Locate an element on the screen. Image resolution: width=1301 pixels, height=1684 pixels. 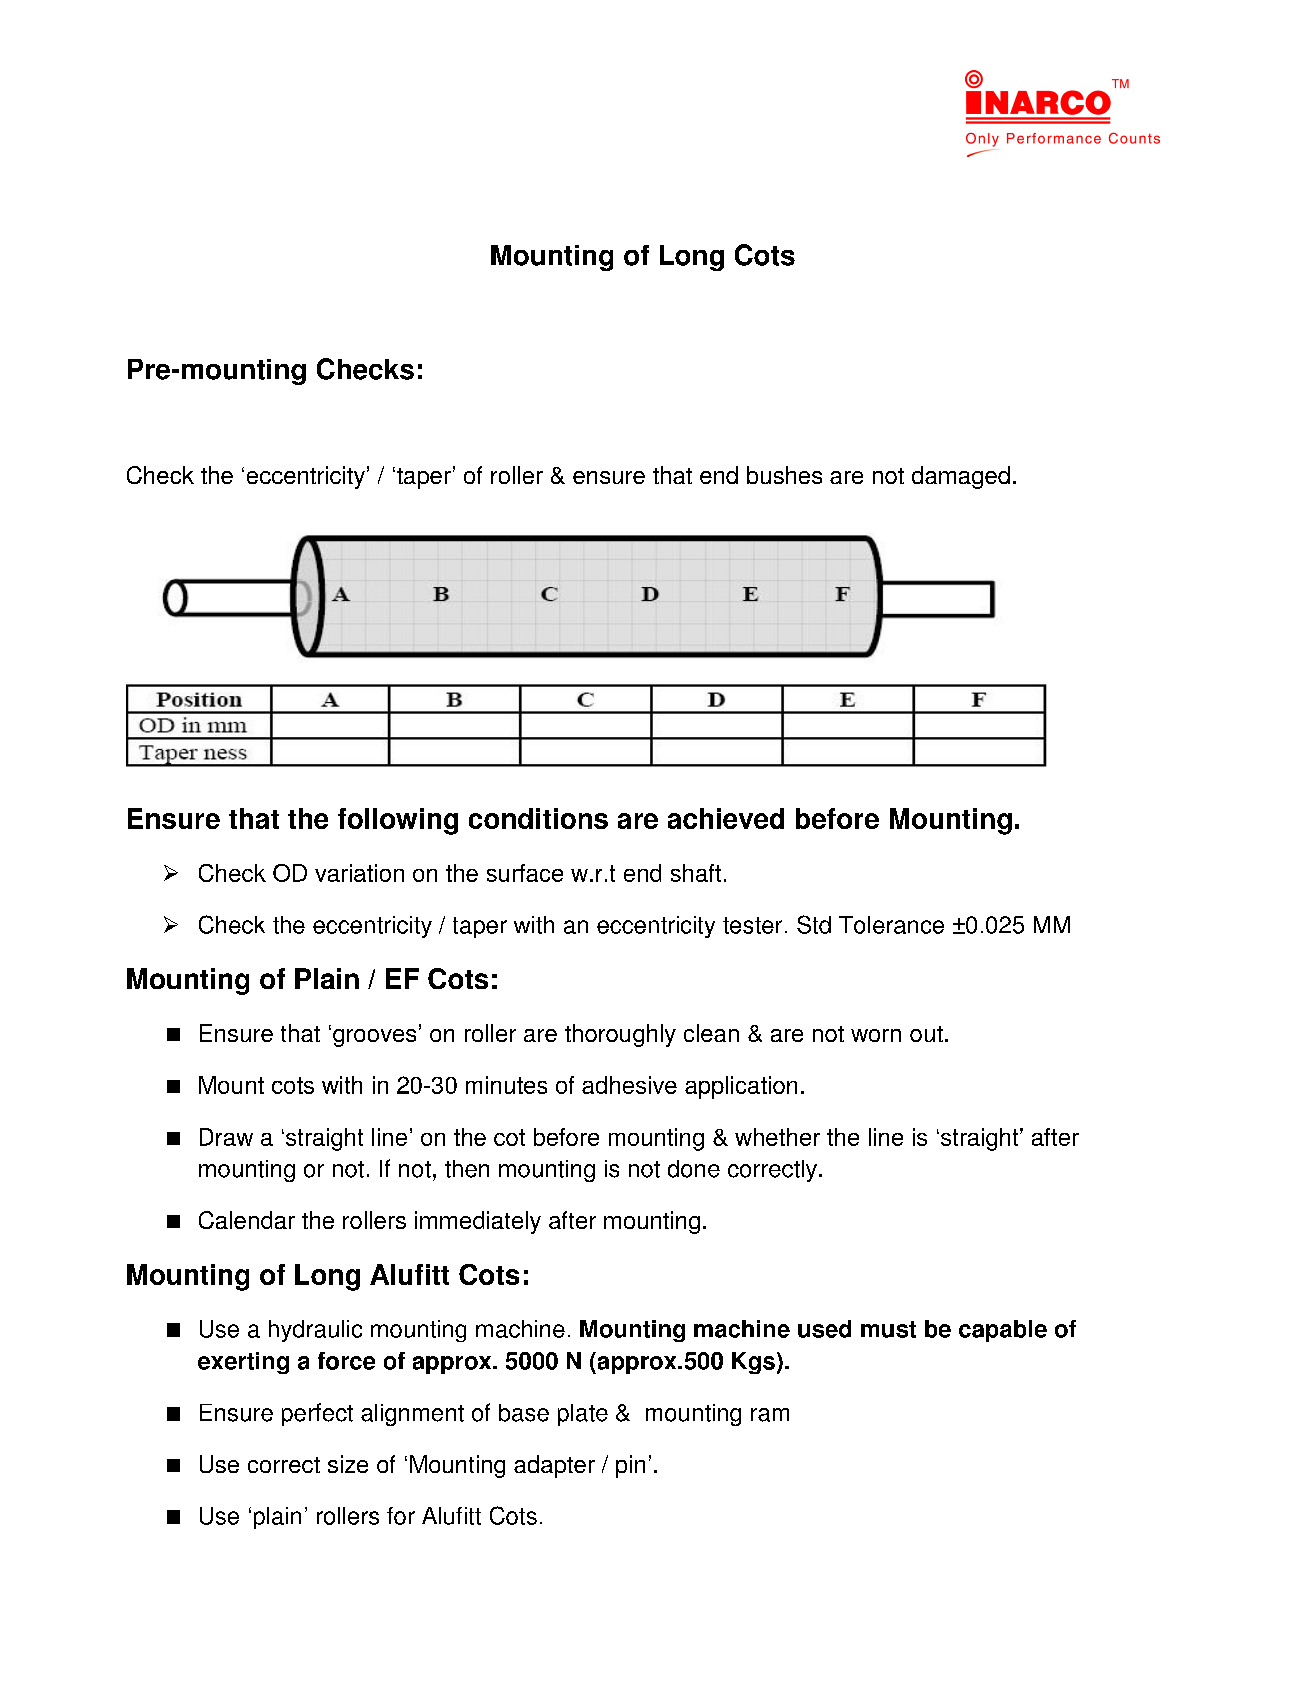
done is located at coordinates (694, 1169).
